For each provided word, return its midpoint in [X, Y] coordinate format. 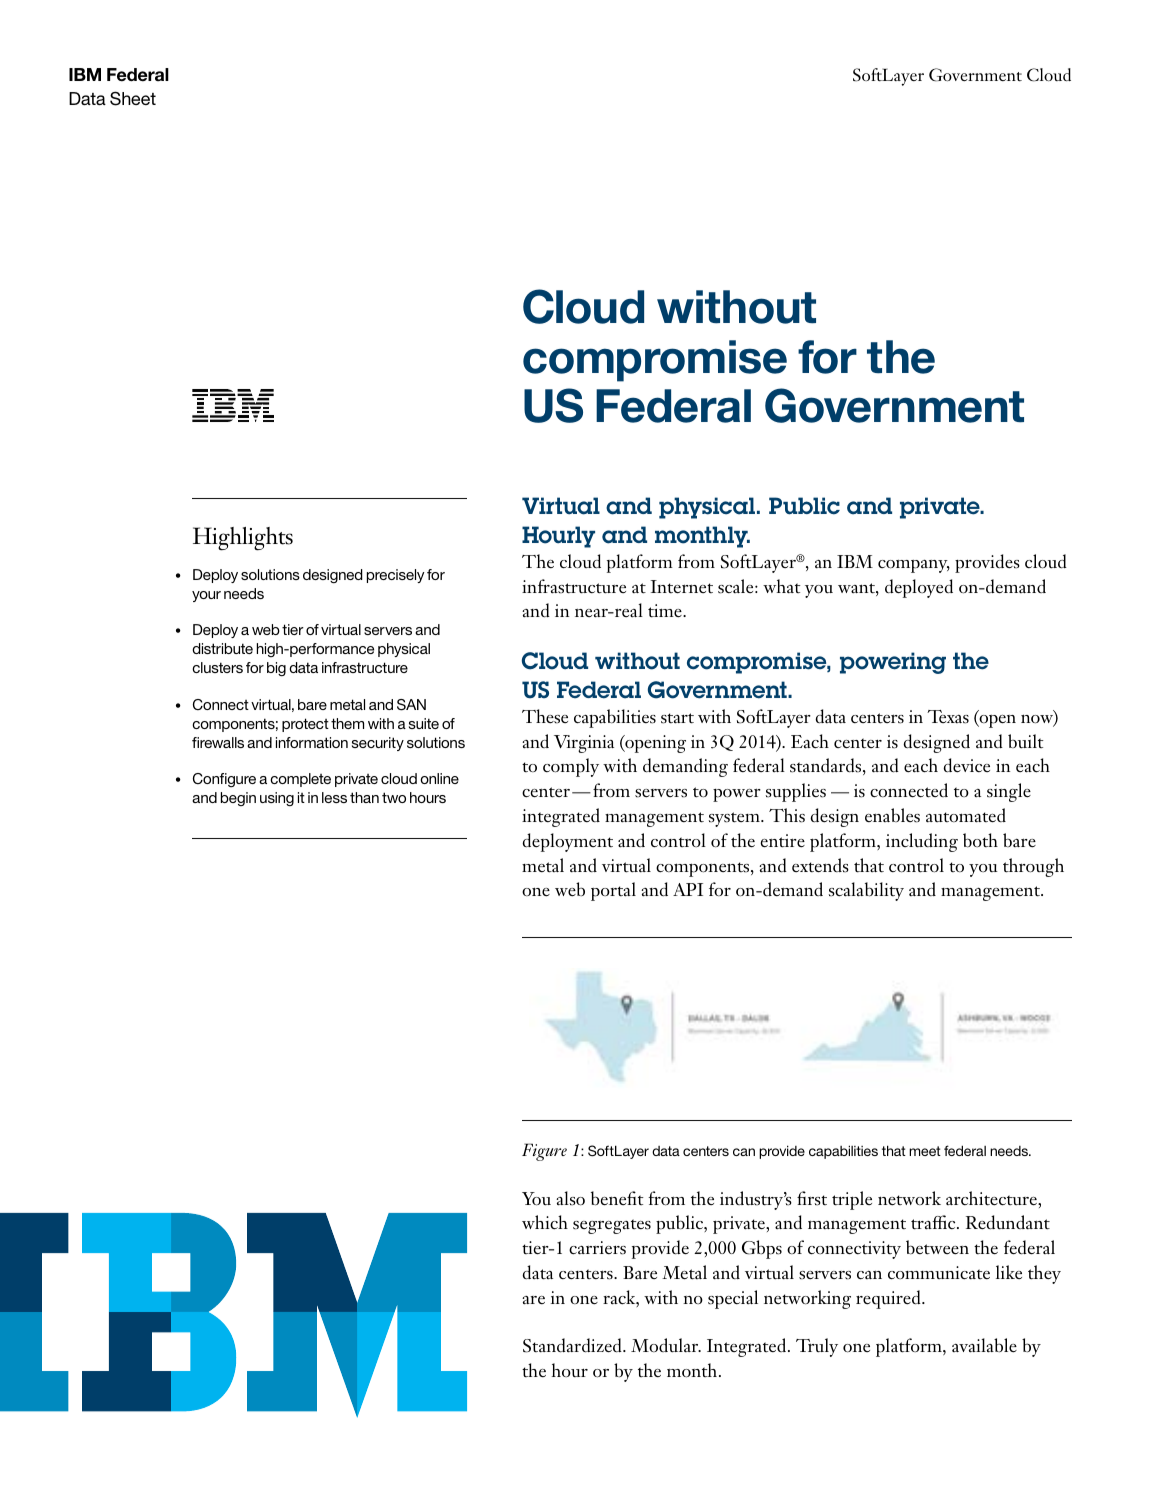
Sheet [133, 98]
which [545, 1222]
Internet [681, 587]
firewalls [218, 742]
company [914, 566]
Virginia [584, 744]
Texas [948, 717]
